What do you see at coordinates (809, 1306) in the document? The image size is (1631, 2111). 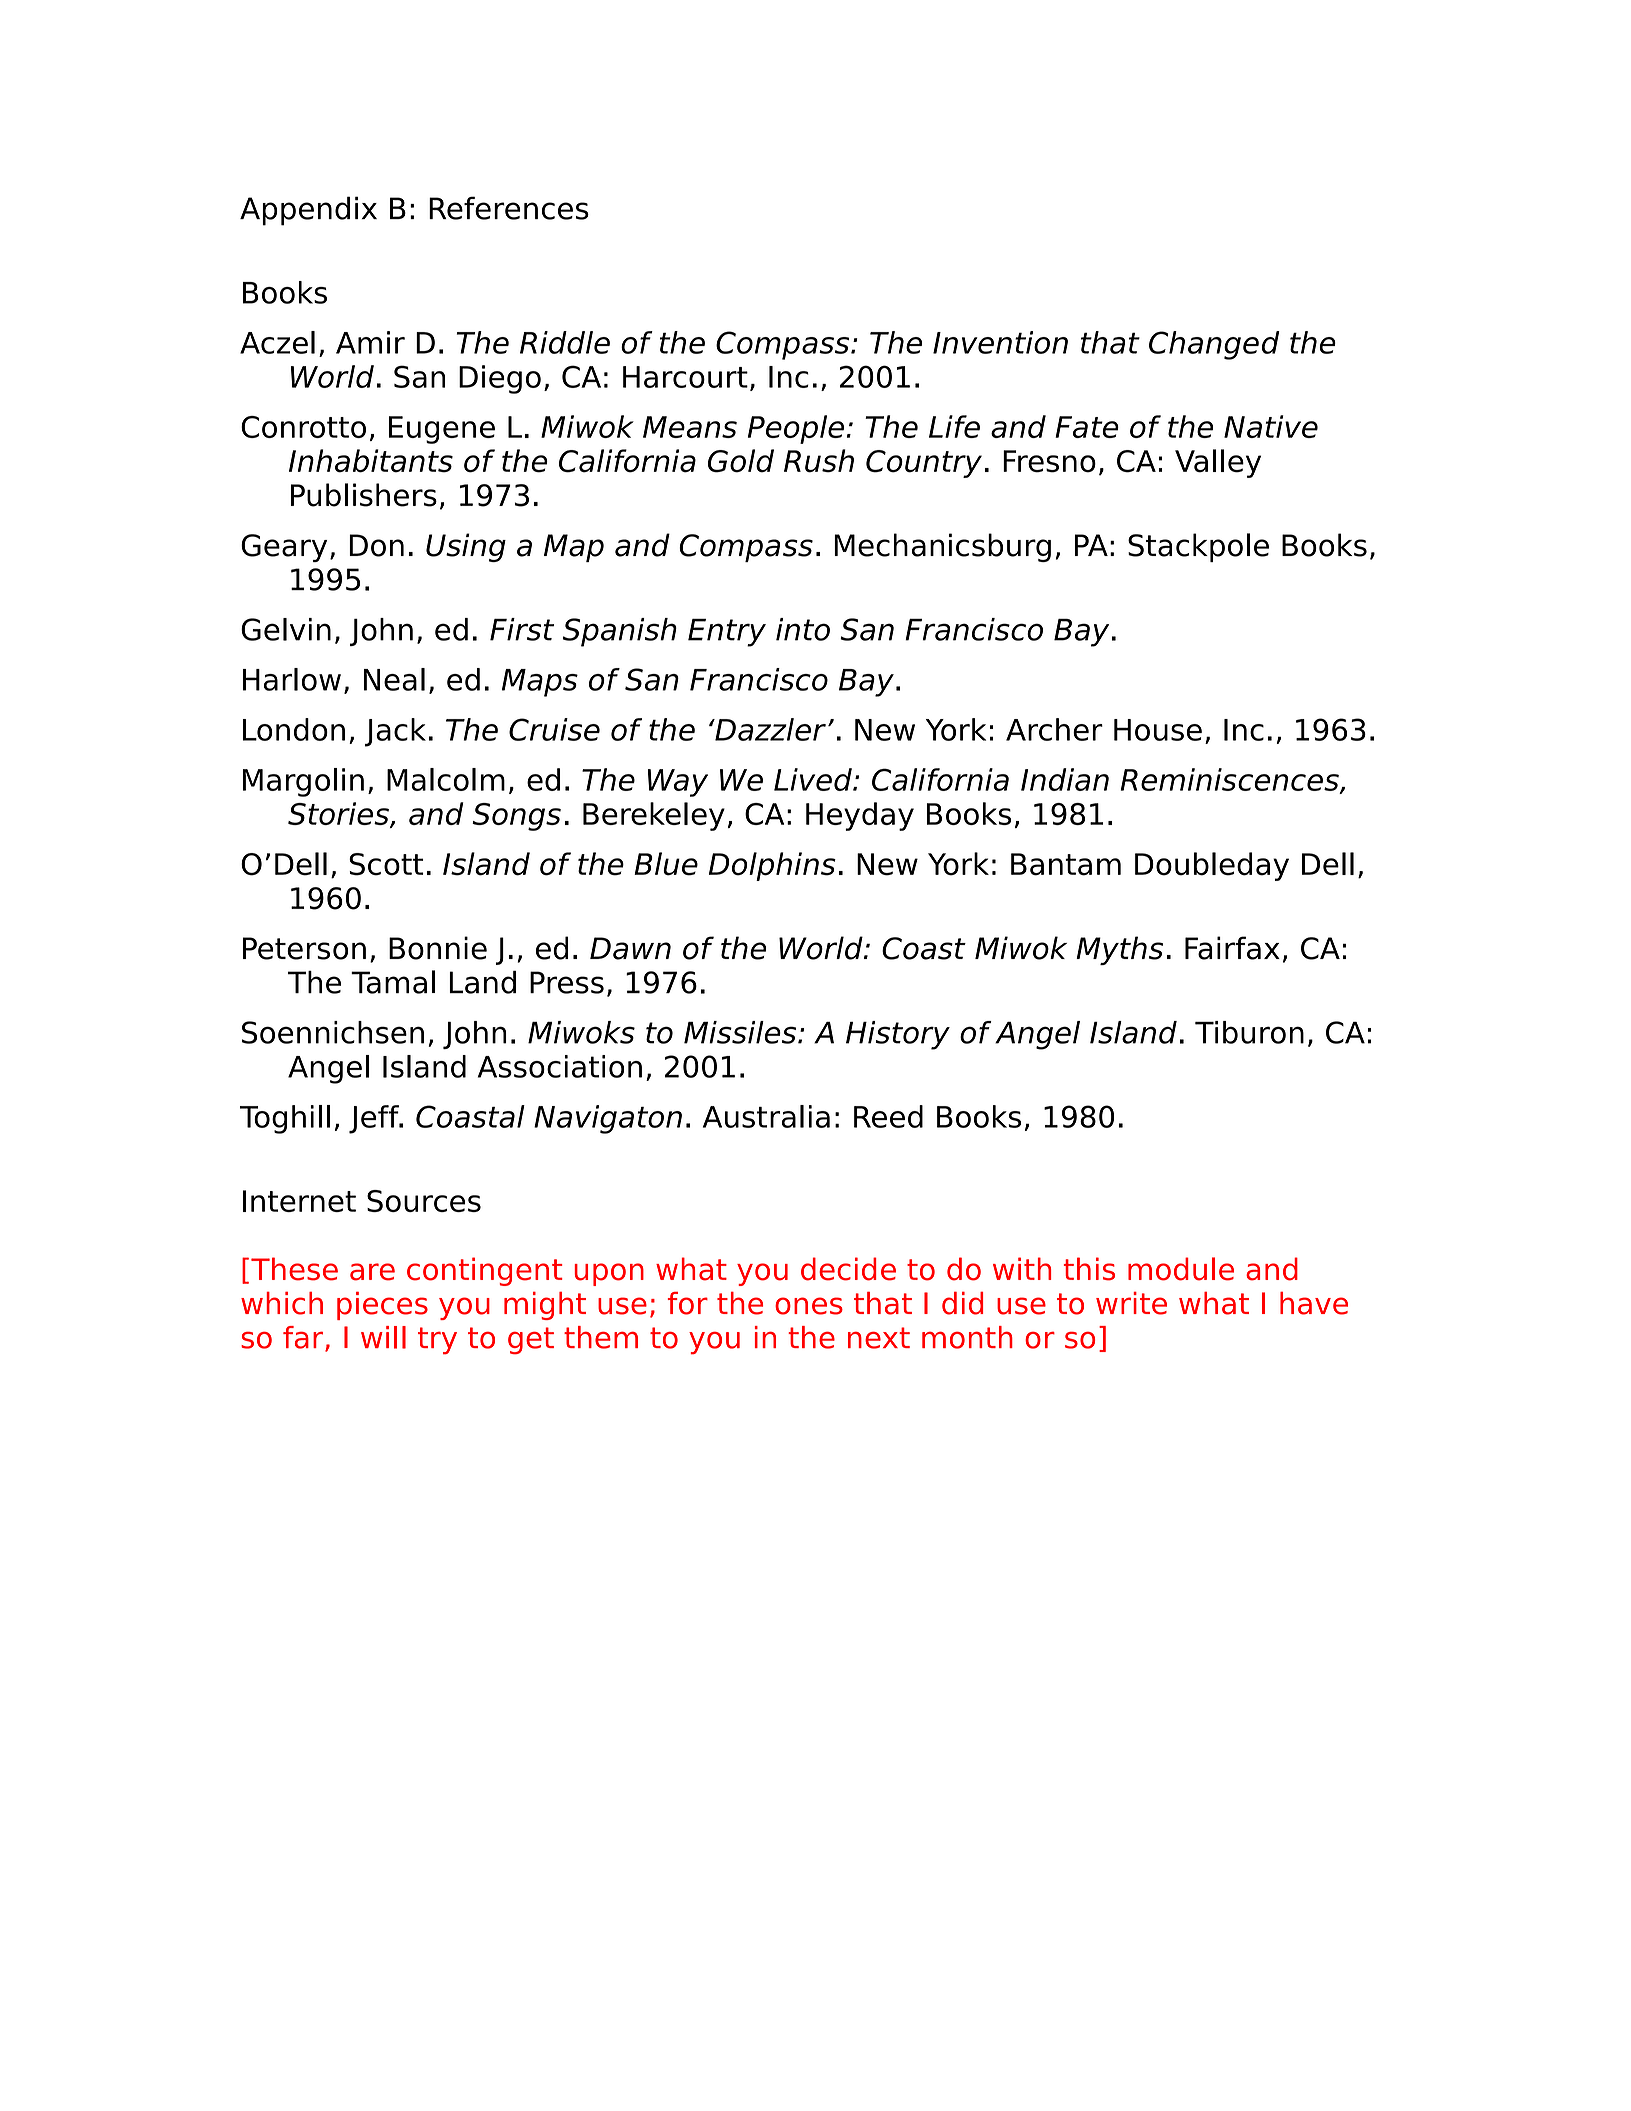 I see `ones` at bounding box center [809, 1306].
